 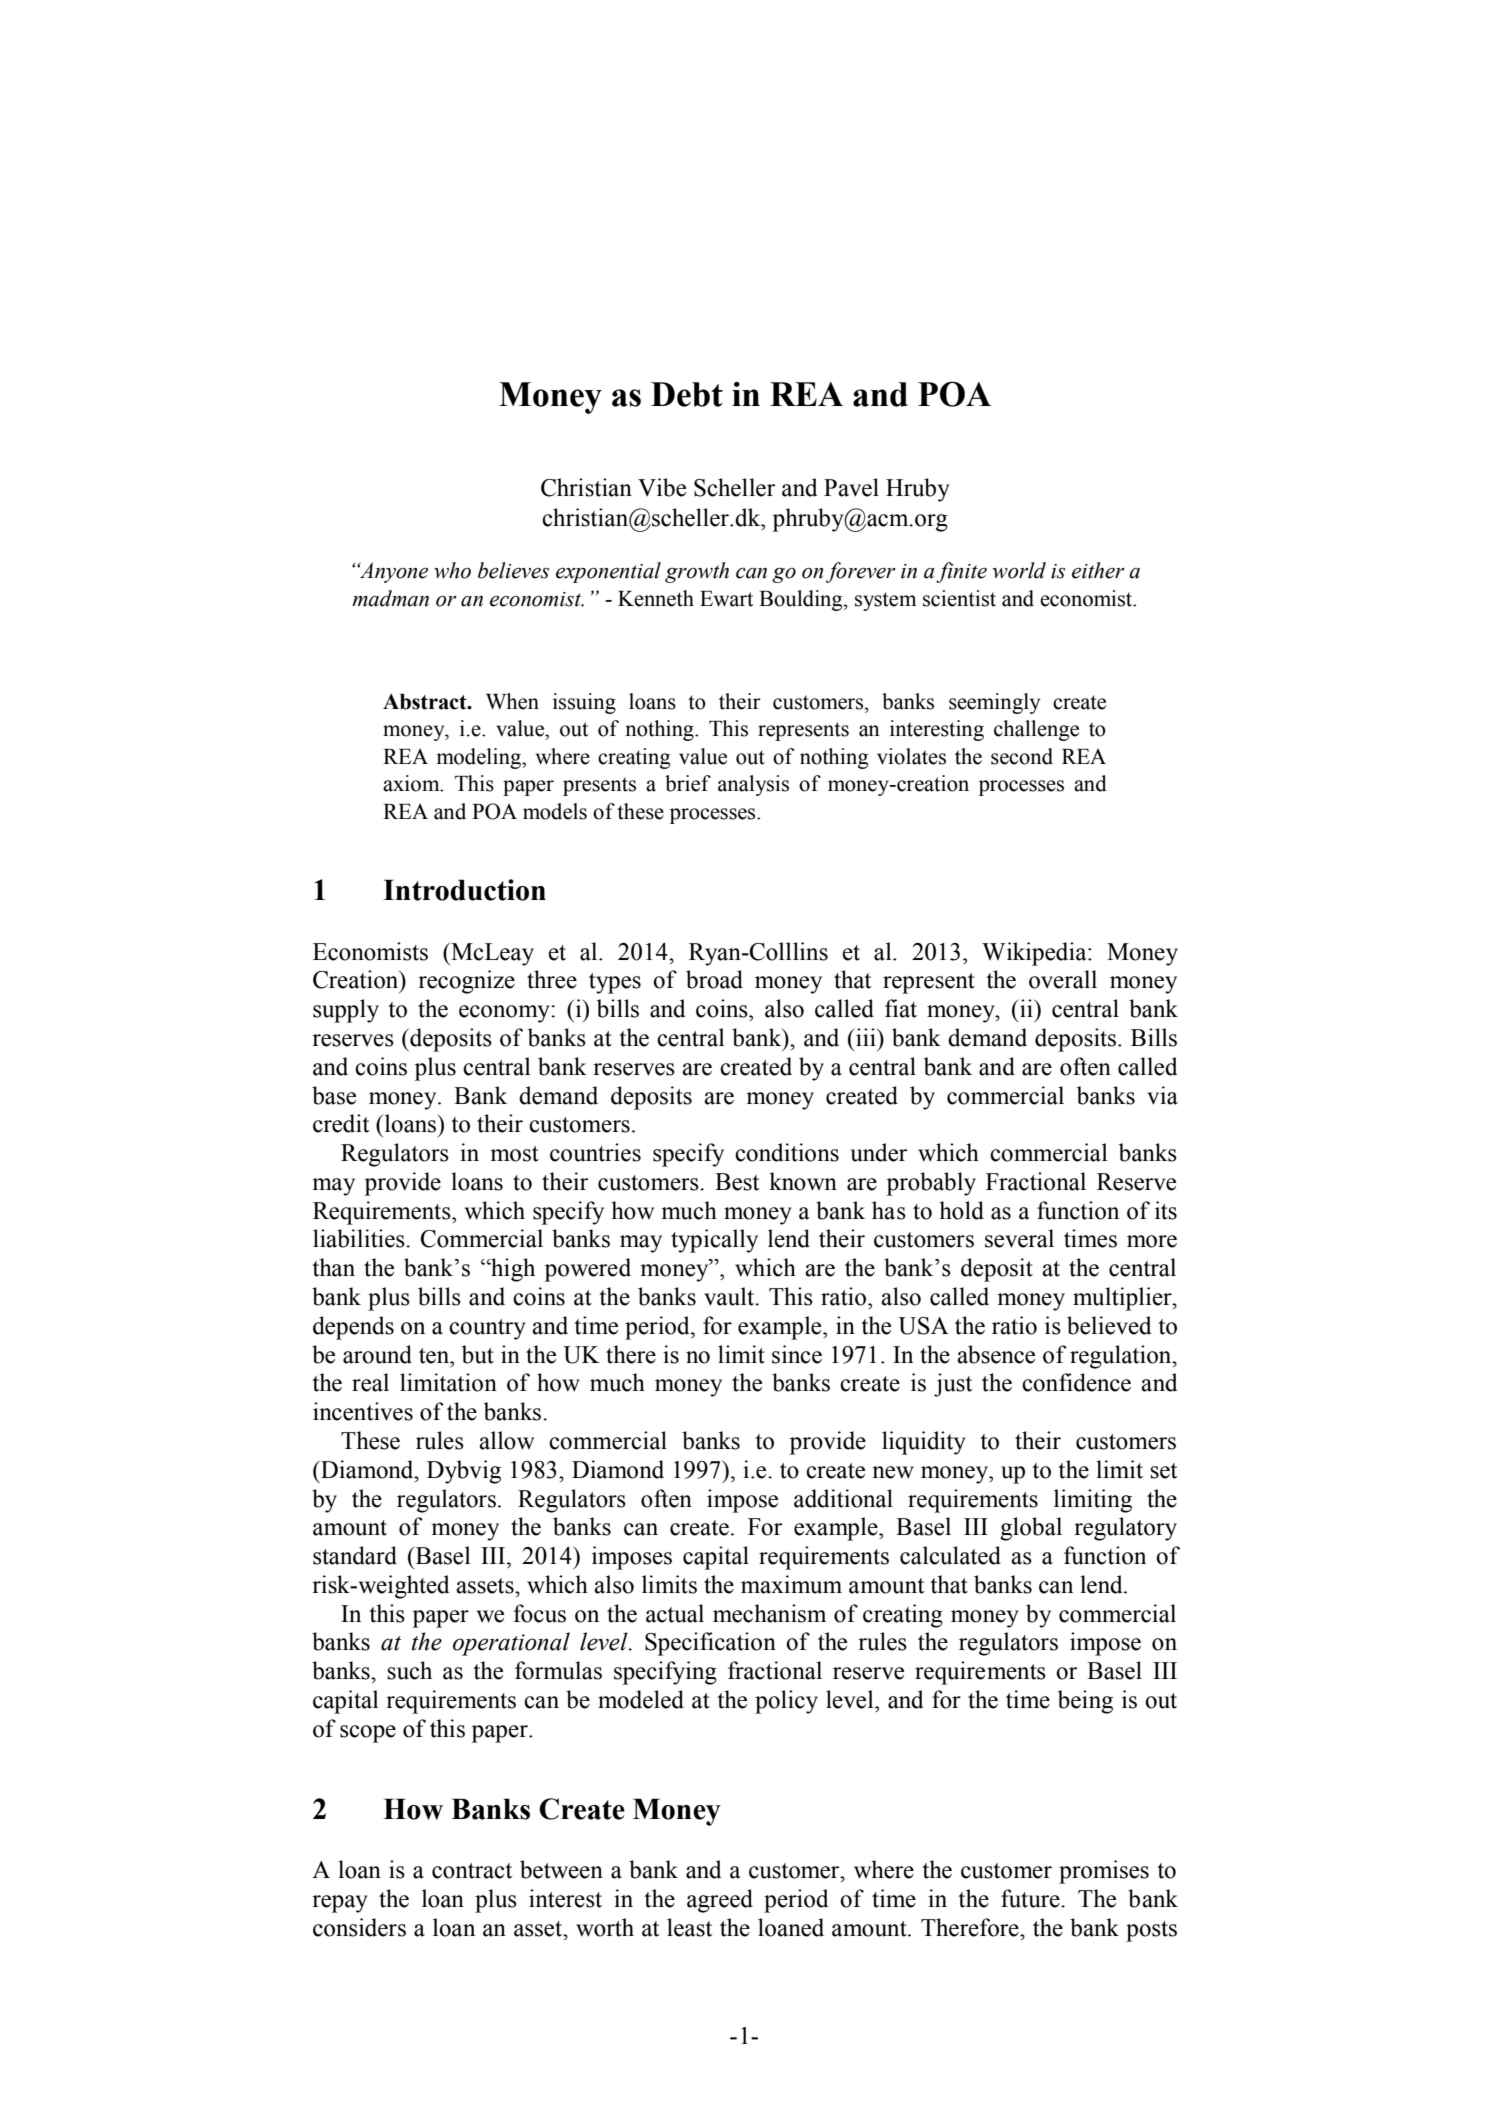 What do you see at coordinates (514, 1154) in the document?
I see `most` at bounding box center [514, 1154].
